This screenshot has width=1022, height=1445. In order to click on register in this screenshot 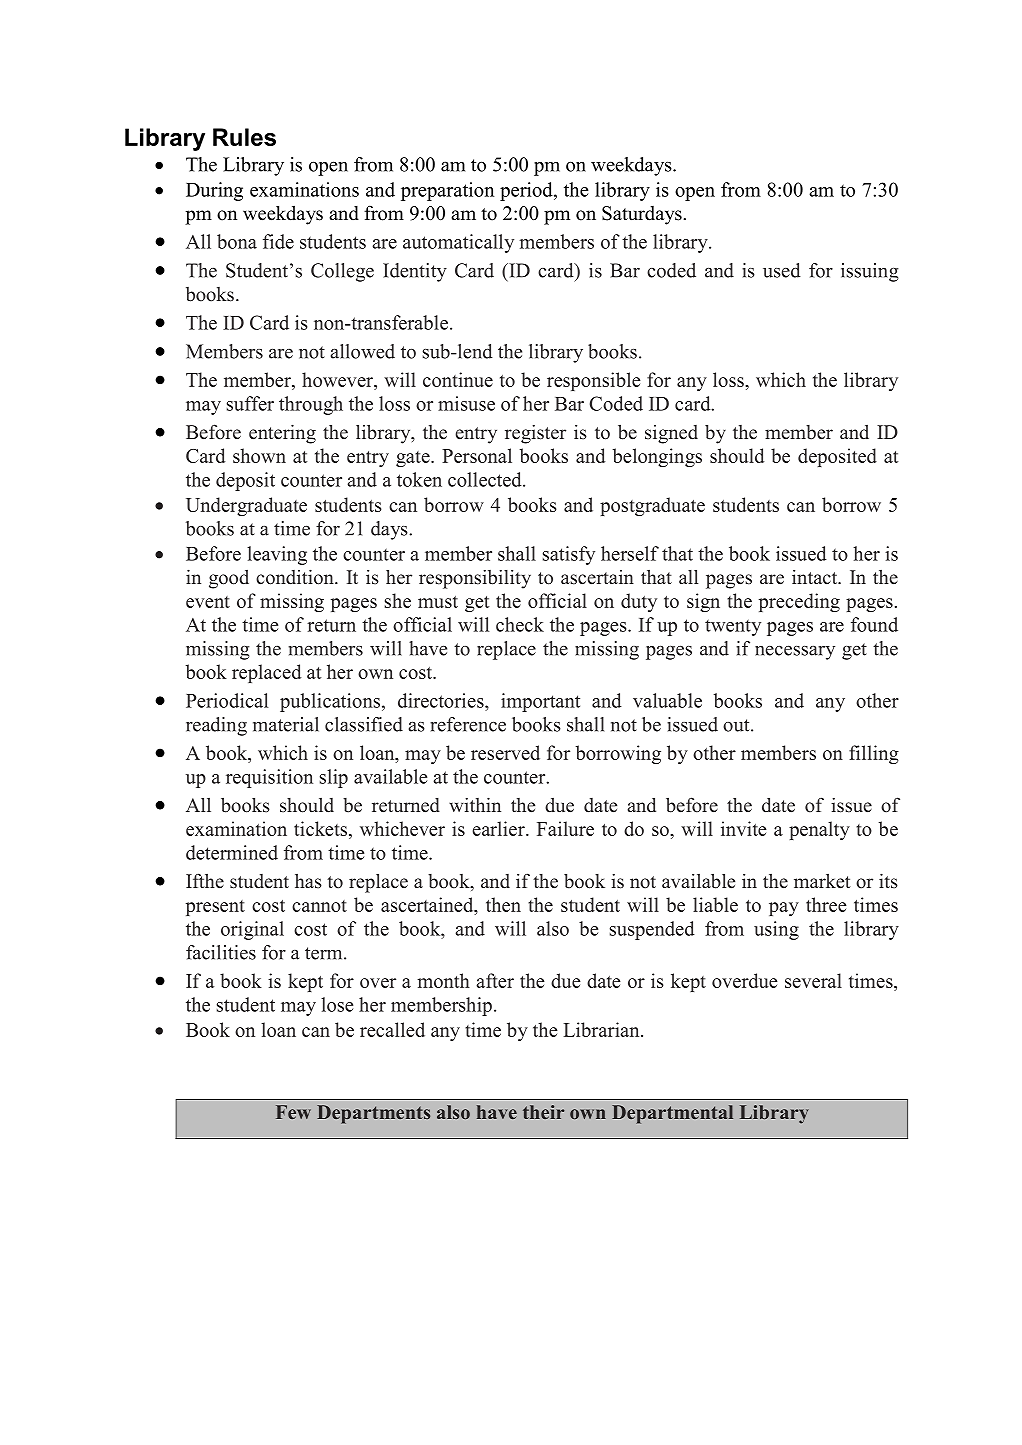, I will do `click(535, 434)`.
